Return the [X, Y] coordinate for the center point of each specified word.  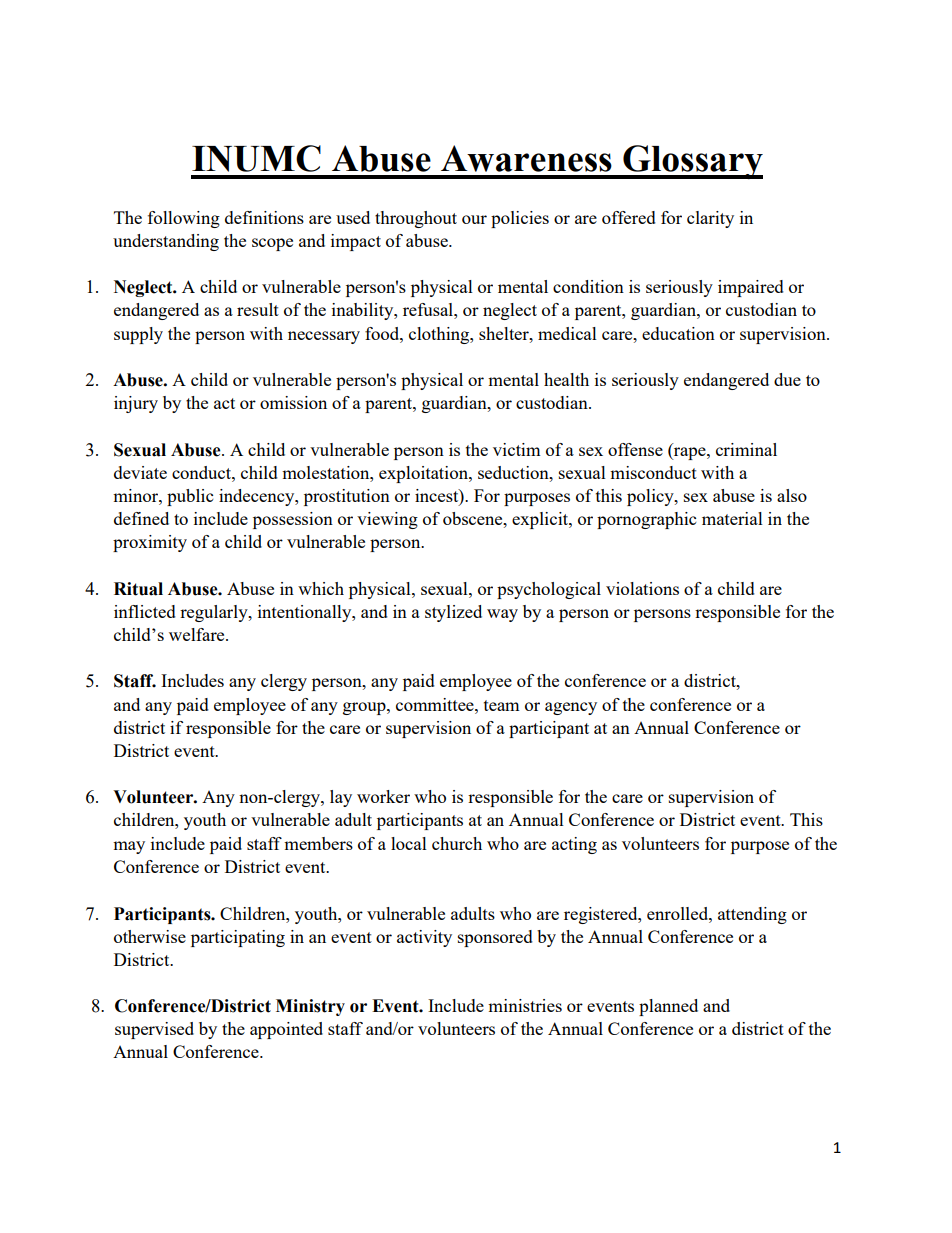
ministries [525, 1005]
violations [642, 588]
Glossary [692, 162]
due [787, 379]
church [457, 843]
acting [574, 845]
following [184, 219]
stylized [453, 613]
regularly [215, 613]
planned [668, 1007]
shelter [505, 333]
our [474, 219]
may [129, 847]
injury [136, 404]
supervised [154, 1030]
